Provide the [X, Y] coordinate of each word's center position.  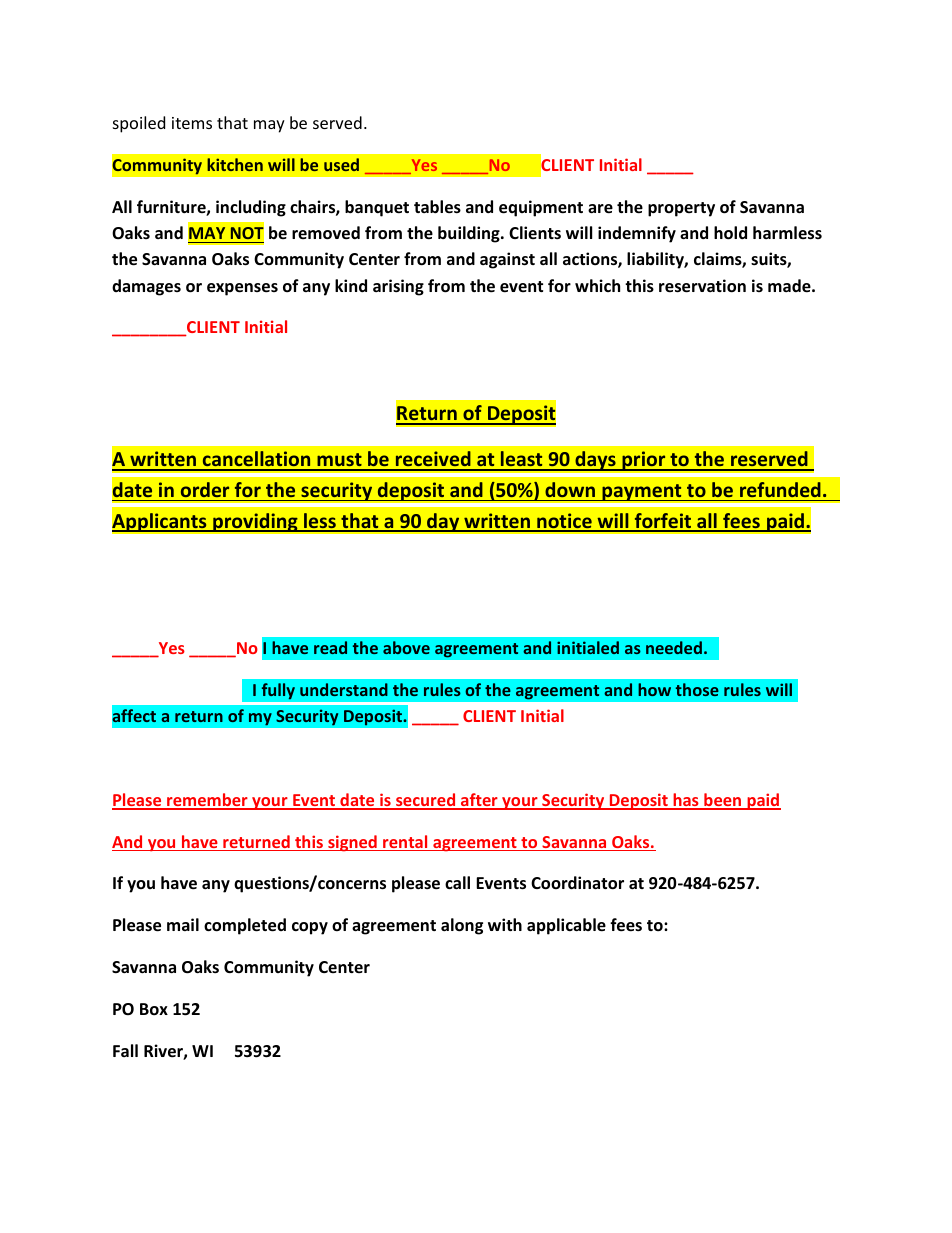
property [681, 209]
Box [154, 1009]
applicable [566, 926]
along [462, 926]
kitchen [235, 164]
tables [437, 207]
